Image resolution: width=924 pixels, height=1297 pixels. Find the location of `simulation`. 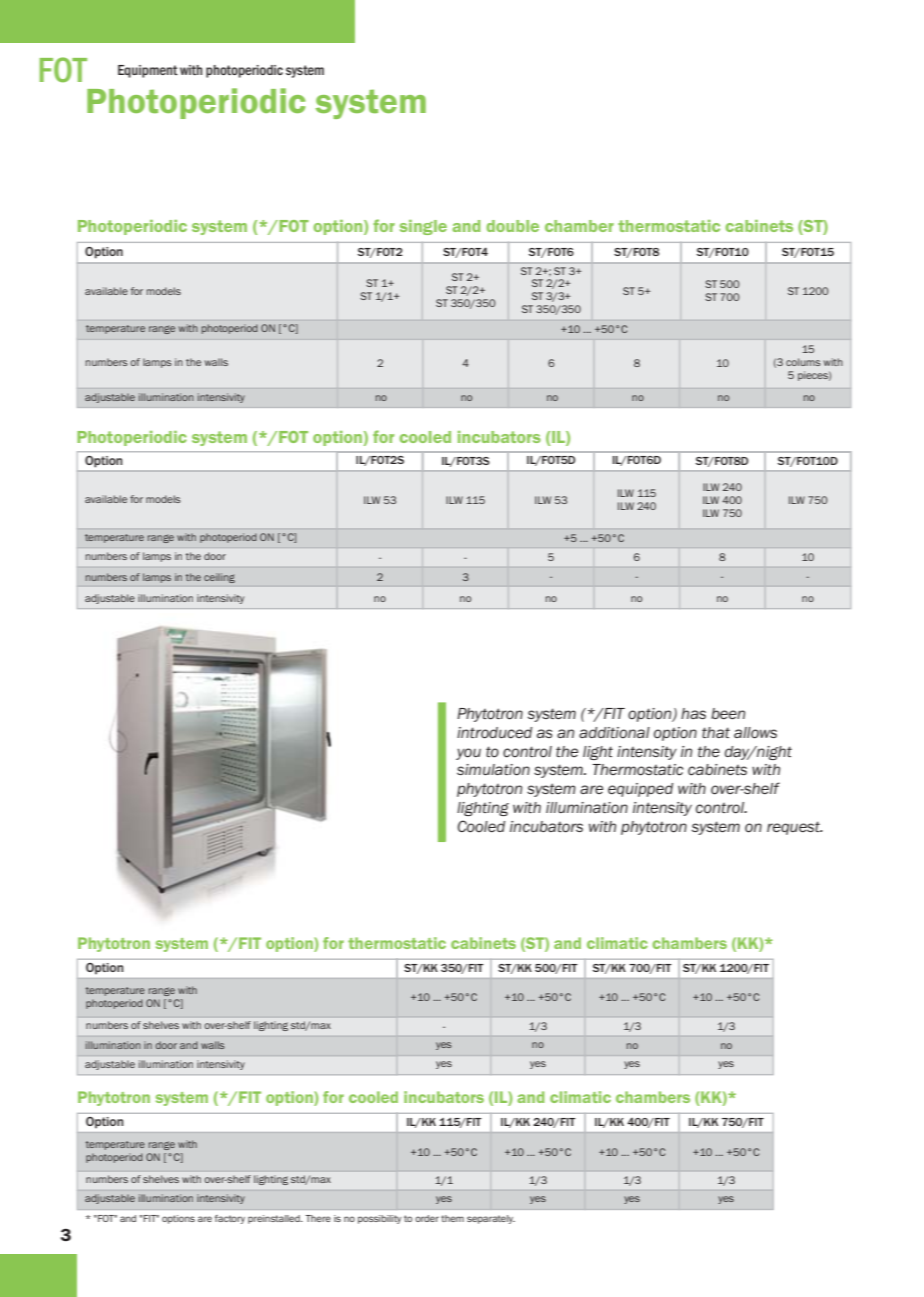

simulation is located at coordinates (493, 770).
